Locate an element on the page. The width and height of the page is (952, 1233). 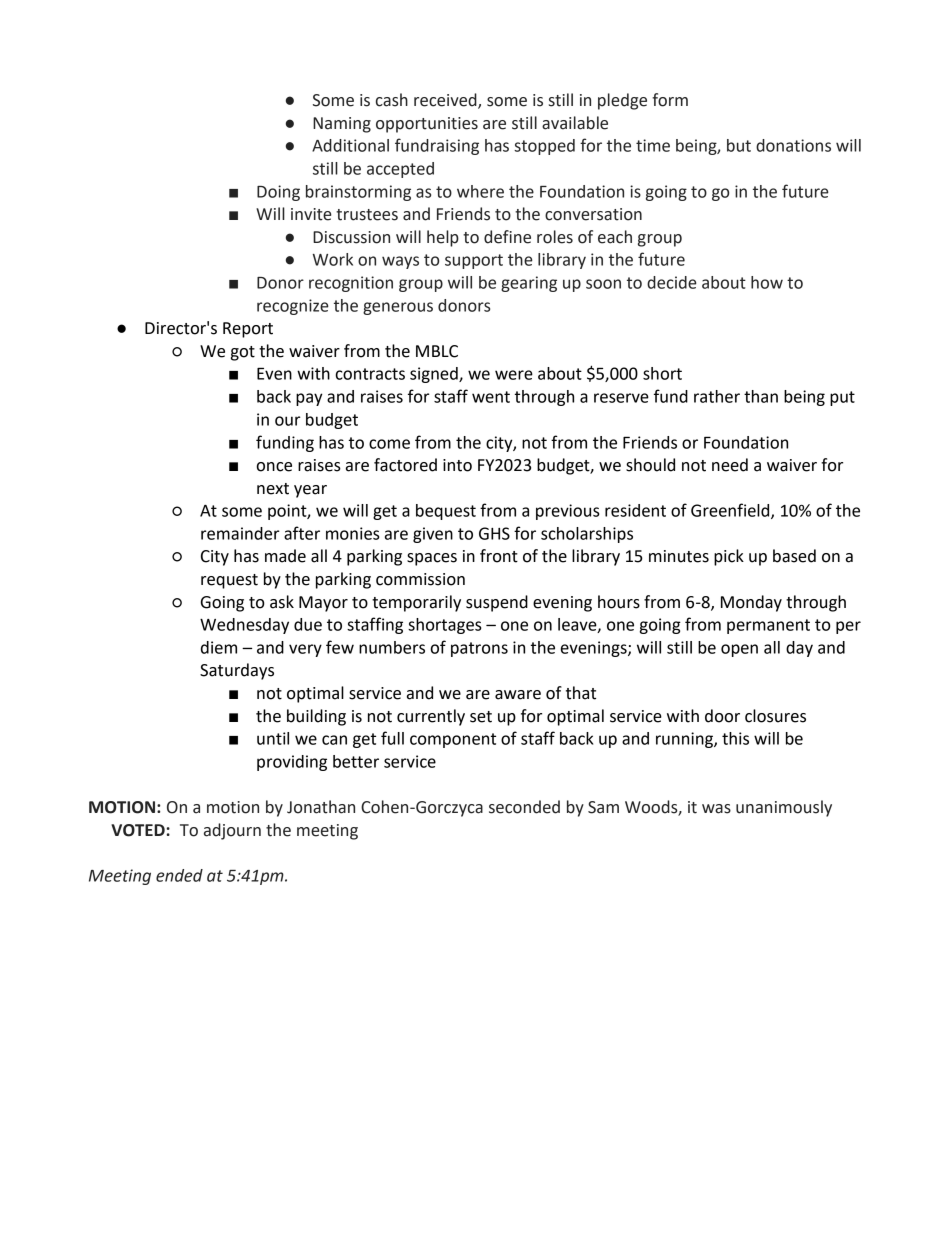
ended is located at coordinates (179, 875).
